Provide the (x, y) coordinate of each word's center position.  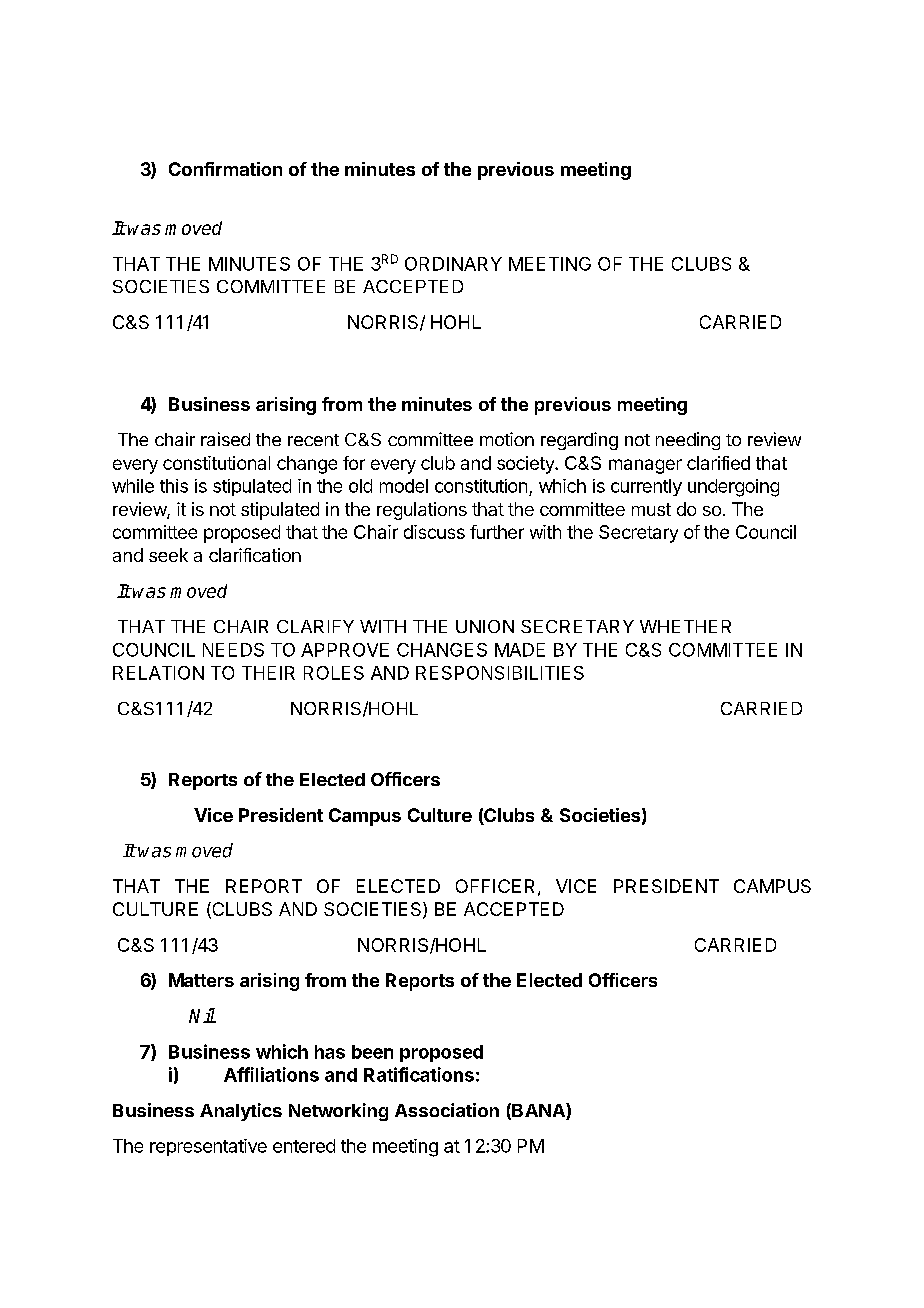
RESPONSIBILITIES (500, 673)
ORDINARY (453, 264)
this (174, 486)
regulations (422, 511)
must (651, 509)
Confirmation (225, 169)
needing (688, 441)
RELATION (158, 673)
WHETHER (685, 626)
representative (208, 1147)
